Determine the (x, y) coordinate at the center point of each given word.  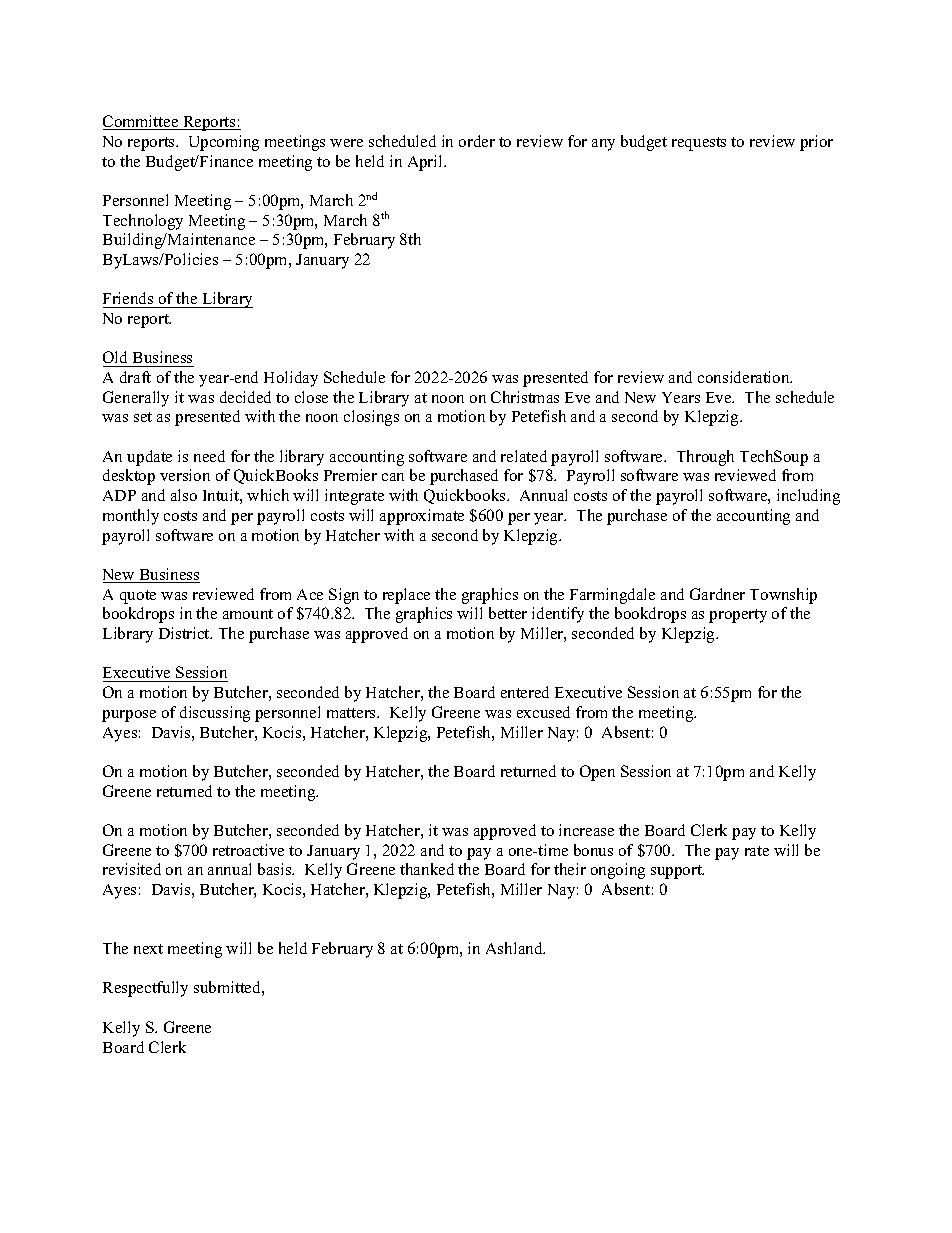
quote (138, 597)
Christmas (525, 397)
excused (543, 712)
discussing (215, 714)
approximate (422, 517)
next (148, 949)
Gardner (717, 594)
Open (597, 773)
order (477, 141)
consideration (745, 377)
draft (135, 377)
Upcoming (224, 143)
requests (699, 144)
